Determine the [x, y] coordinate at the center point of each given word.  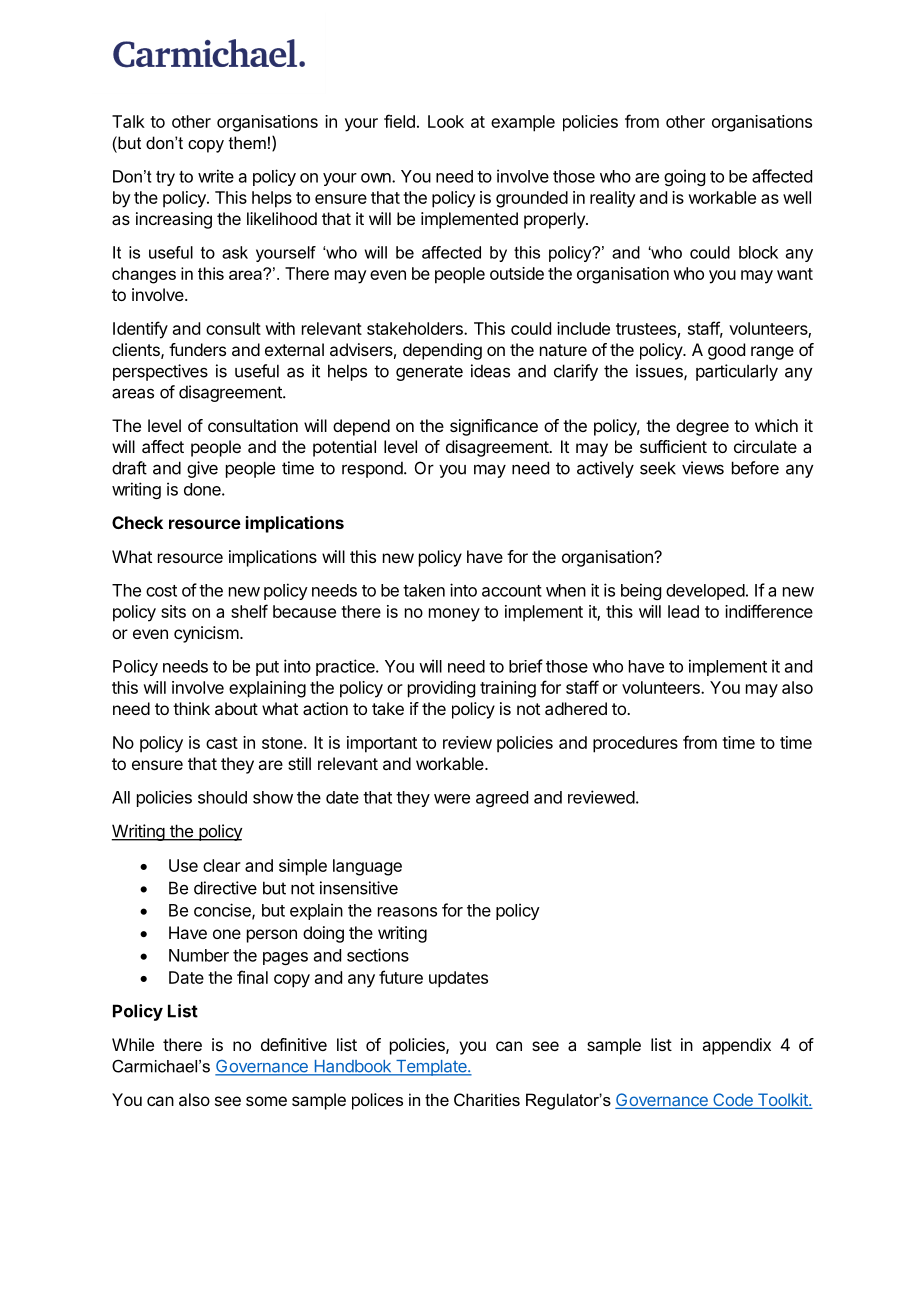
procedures [635, 744]
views [703, 468]
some [266, 1101]
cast [222, 743]
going [684, 177]
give [202, 469]
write [216, 176]
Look [446, 121]
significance [494, 427]
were [452, 799]
